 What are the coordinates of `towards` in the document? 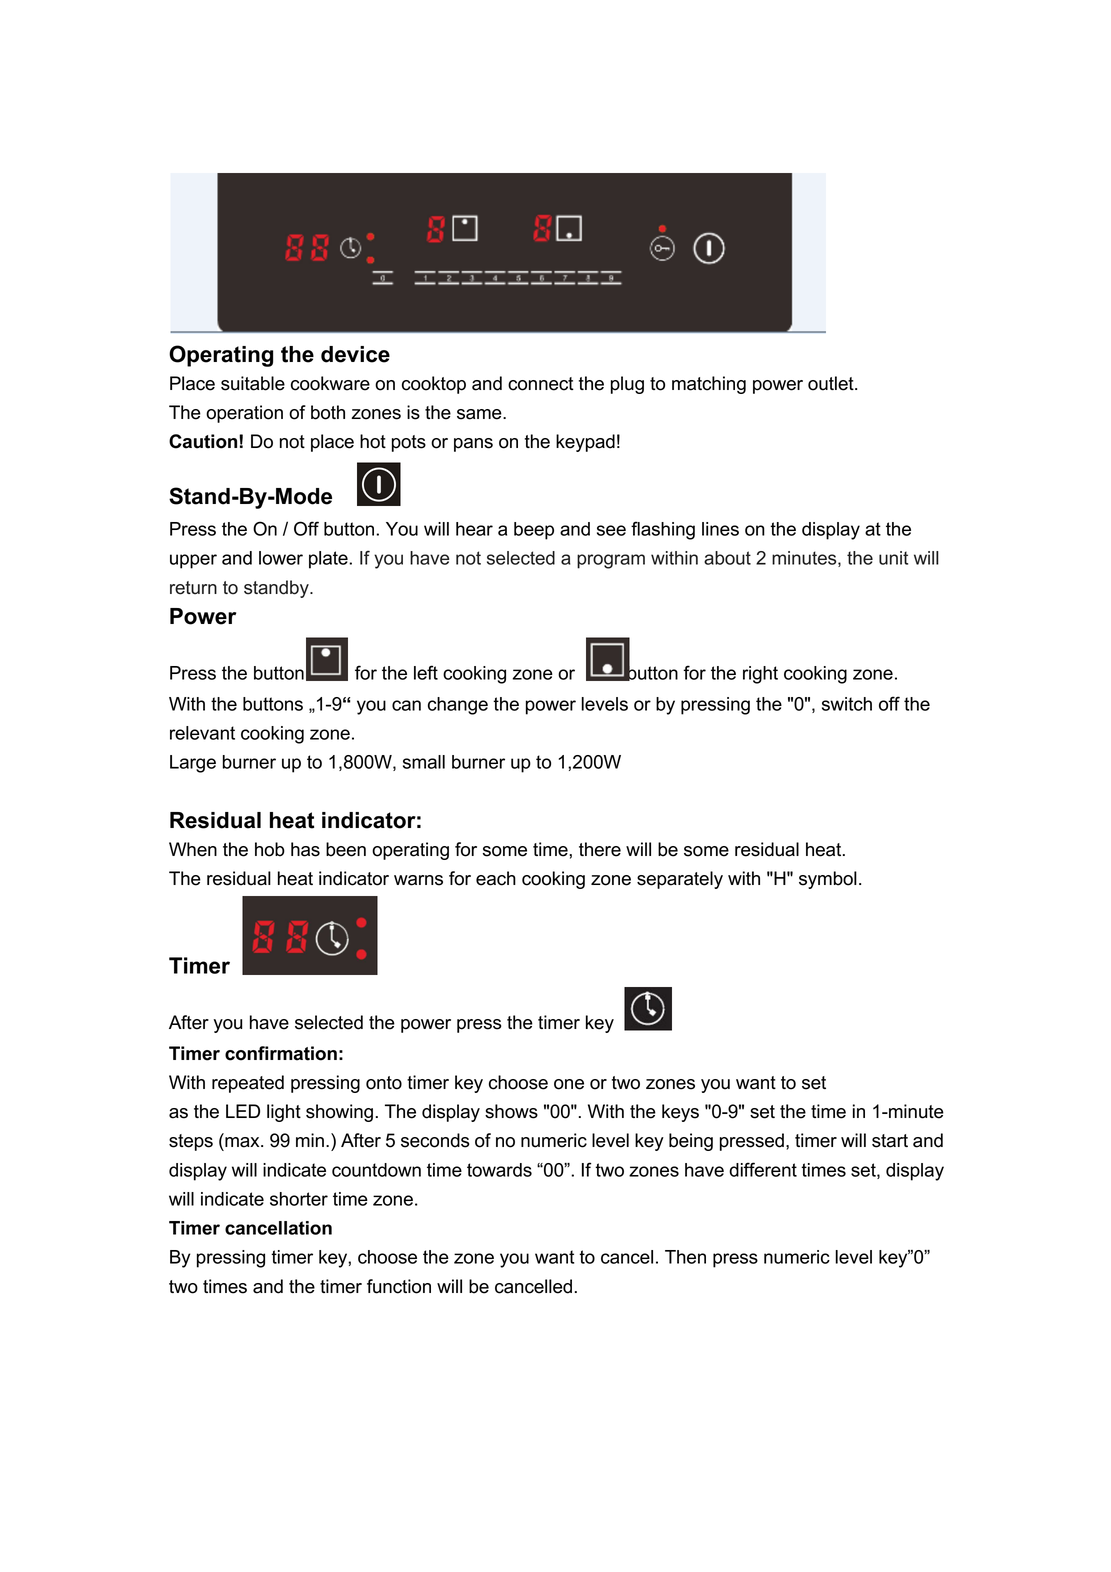 It's located at (499, 1170).
